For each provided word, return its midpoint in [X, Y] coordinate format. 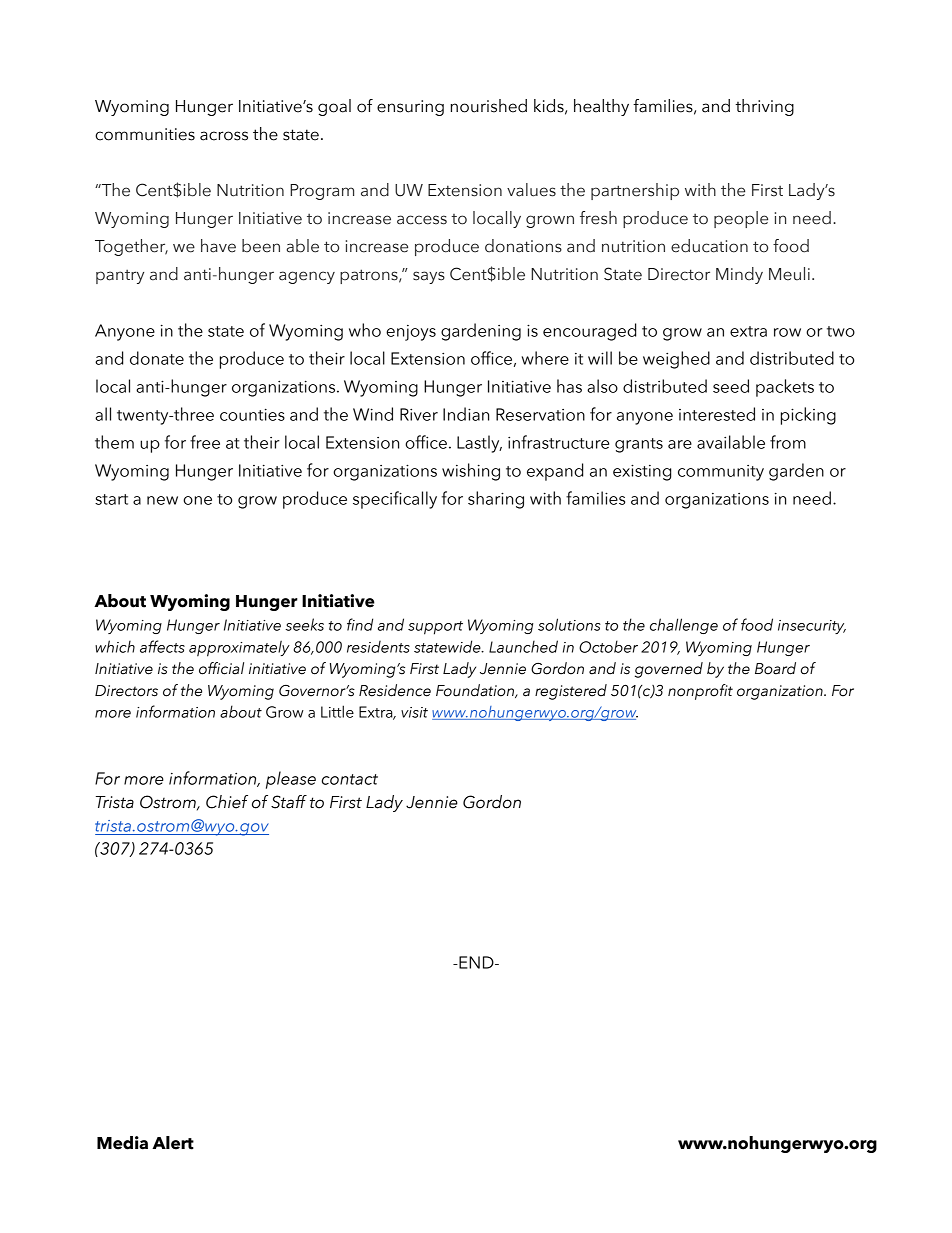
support [435, 628]
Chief [227, 802]
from [788, 442]
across [224, 136]
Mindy [739, 275]
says [429, 277]
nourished [489, 106]
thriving [764, 107]
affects [162, 646]
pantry [120, 276]
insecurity [812, 627]
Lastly [479, 444]
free [205, 442]
